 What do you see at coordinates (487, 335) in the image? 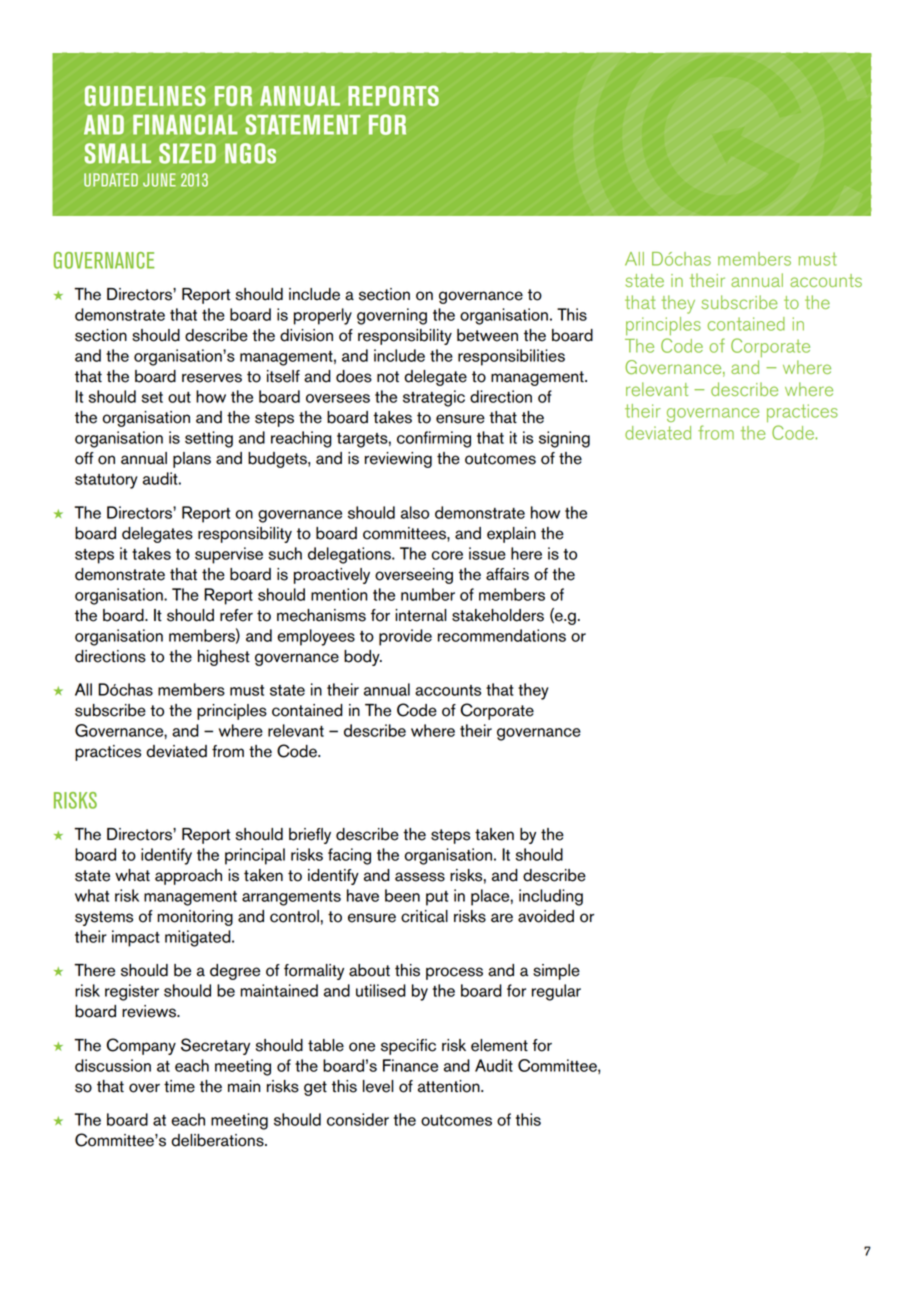
I see `between` at bounding box center [487, 335].
